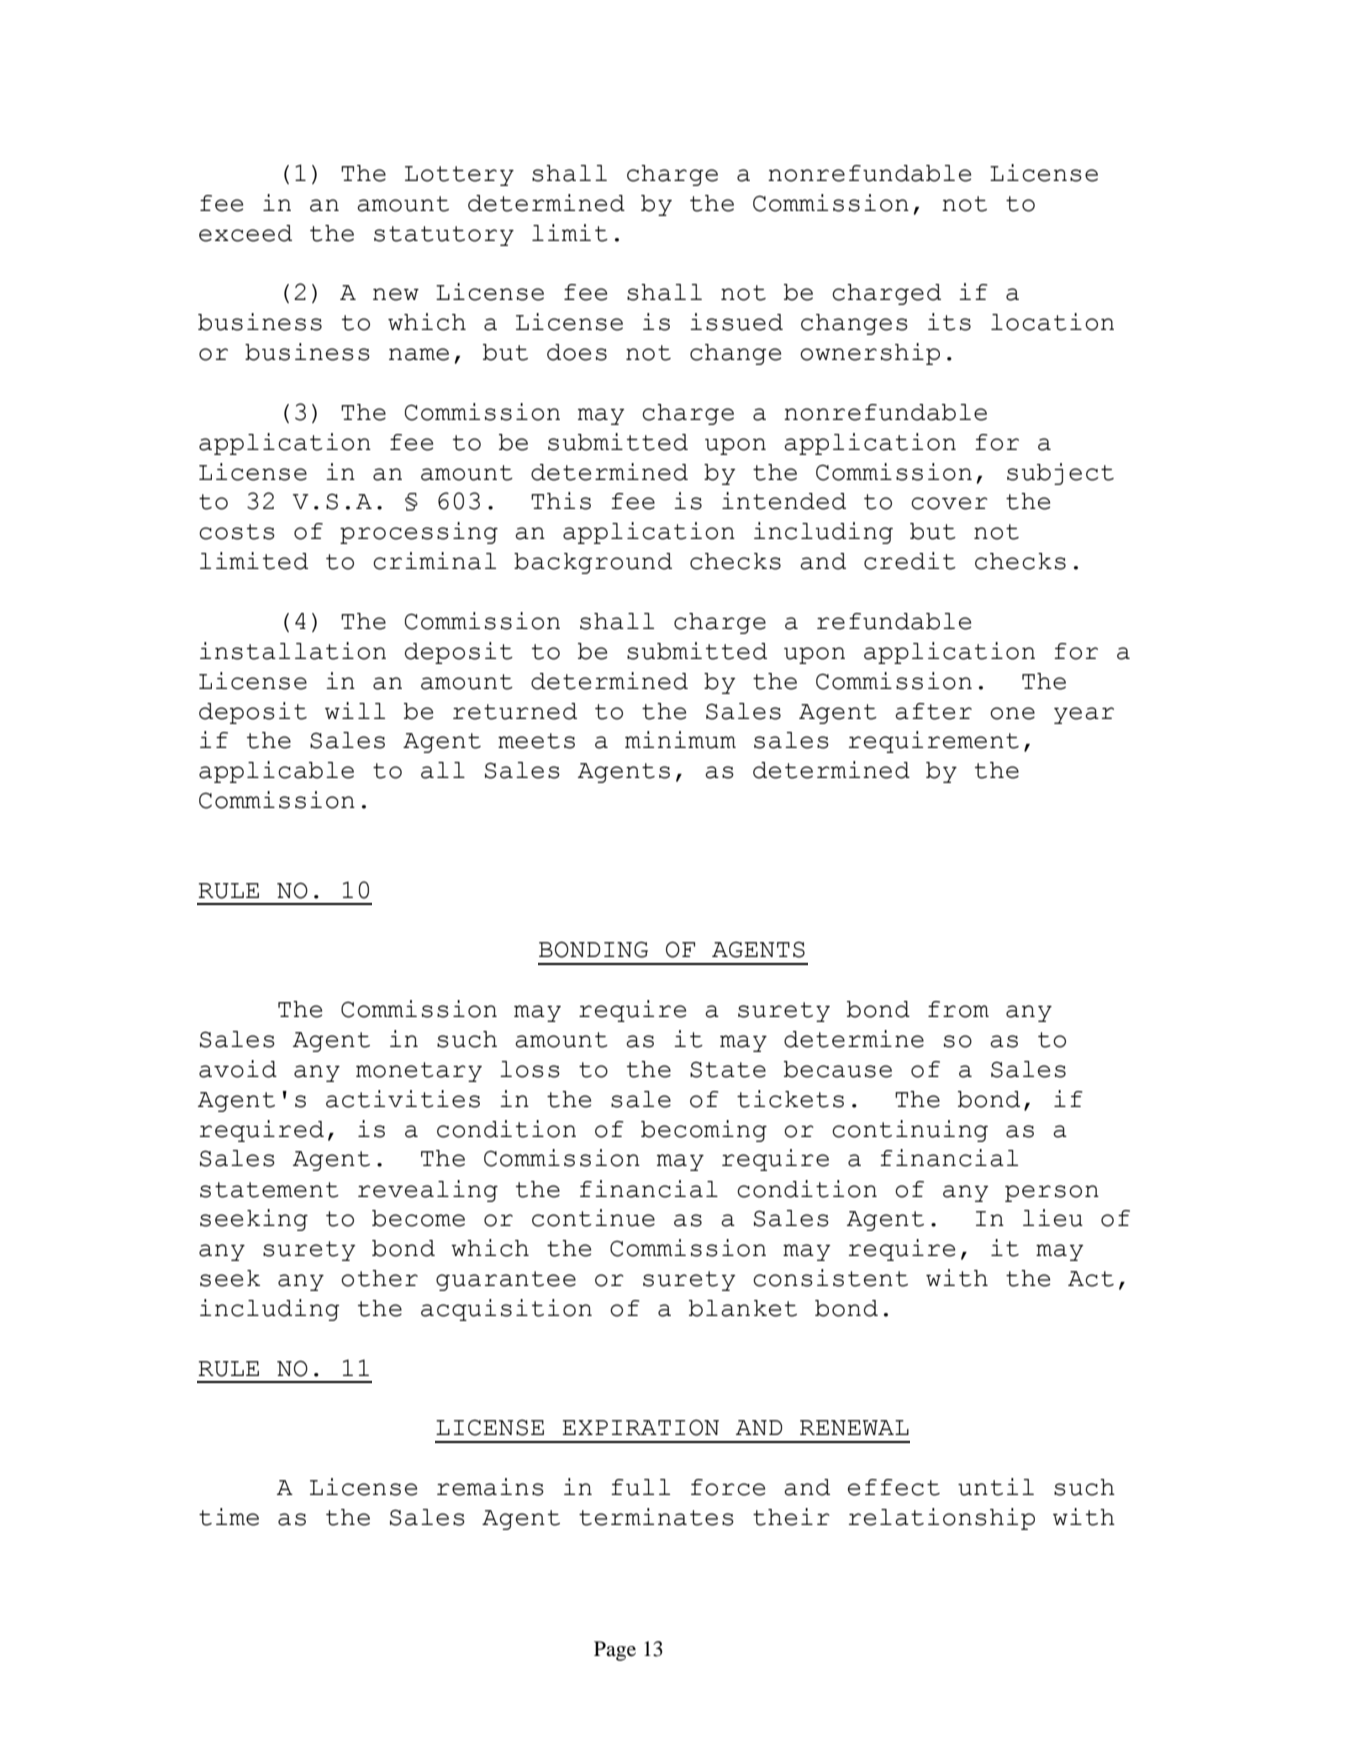 The height and width of the screenshot is (1740, 1345). Describe the element at coordinates (355, 710) in the screenshot. I see `will` at that location.
